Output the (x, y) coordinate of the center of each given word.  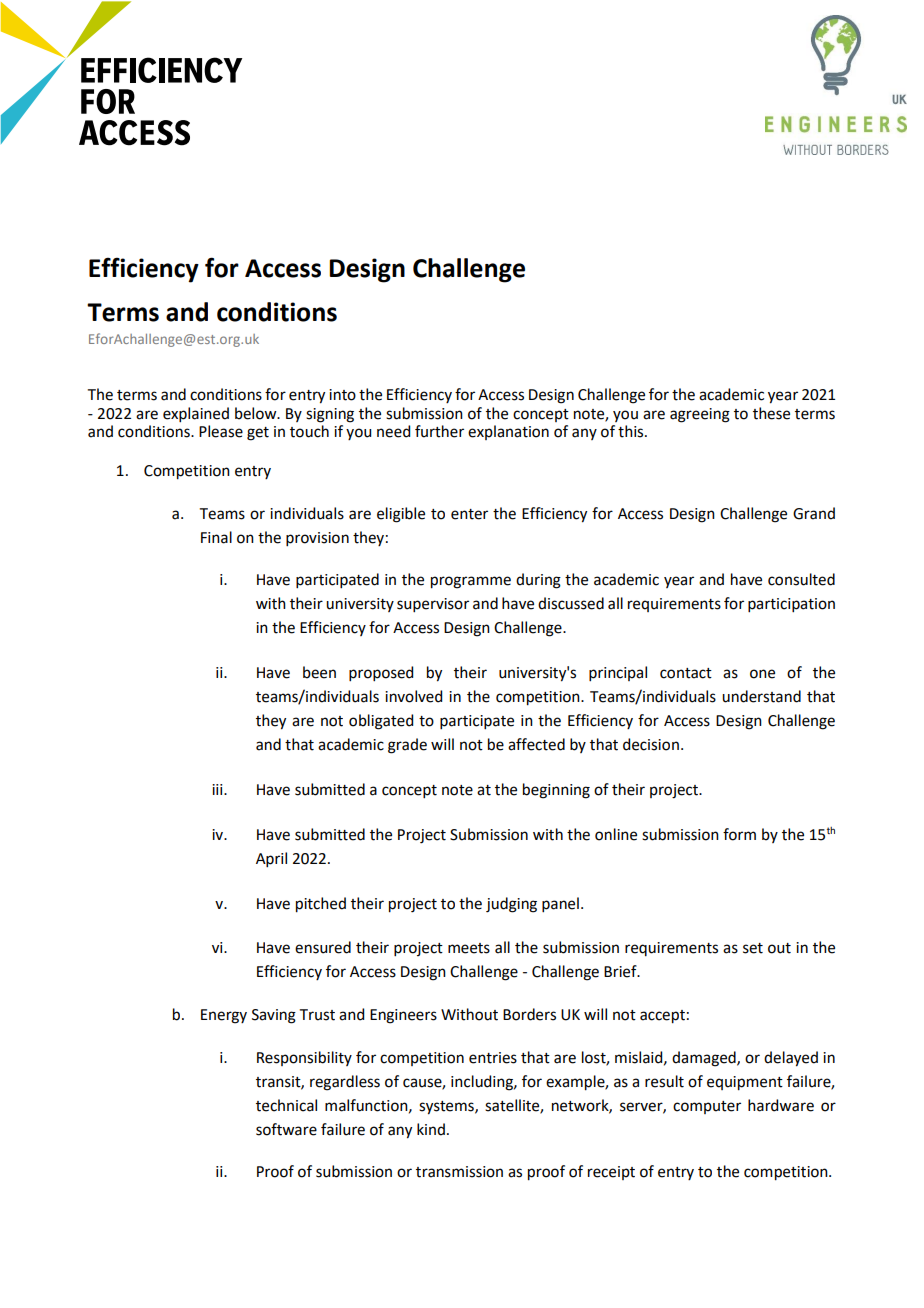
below (257, 413)
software (286, 1129)
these (771, 413)
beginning (556, 791)
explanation (508, 432)
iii (218, 789)
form (739, 834)
